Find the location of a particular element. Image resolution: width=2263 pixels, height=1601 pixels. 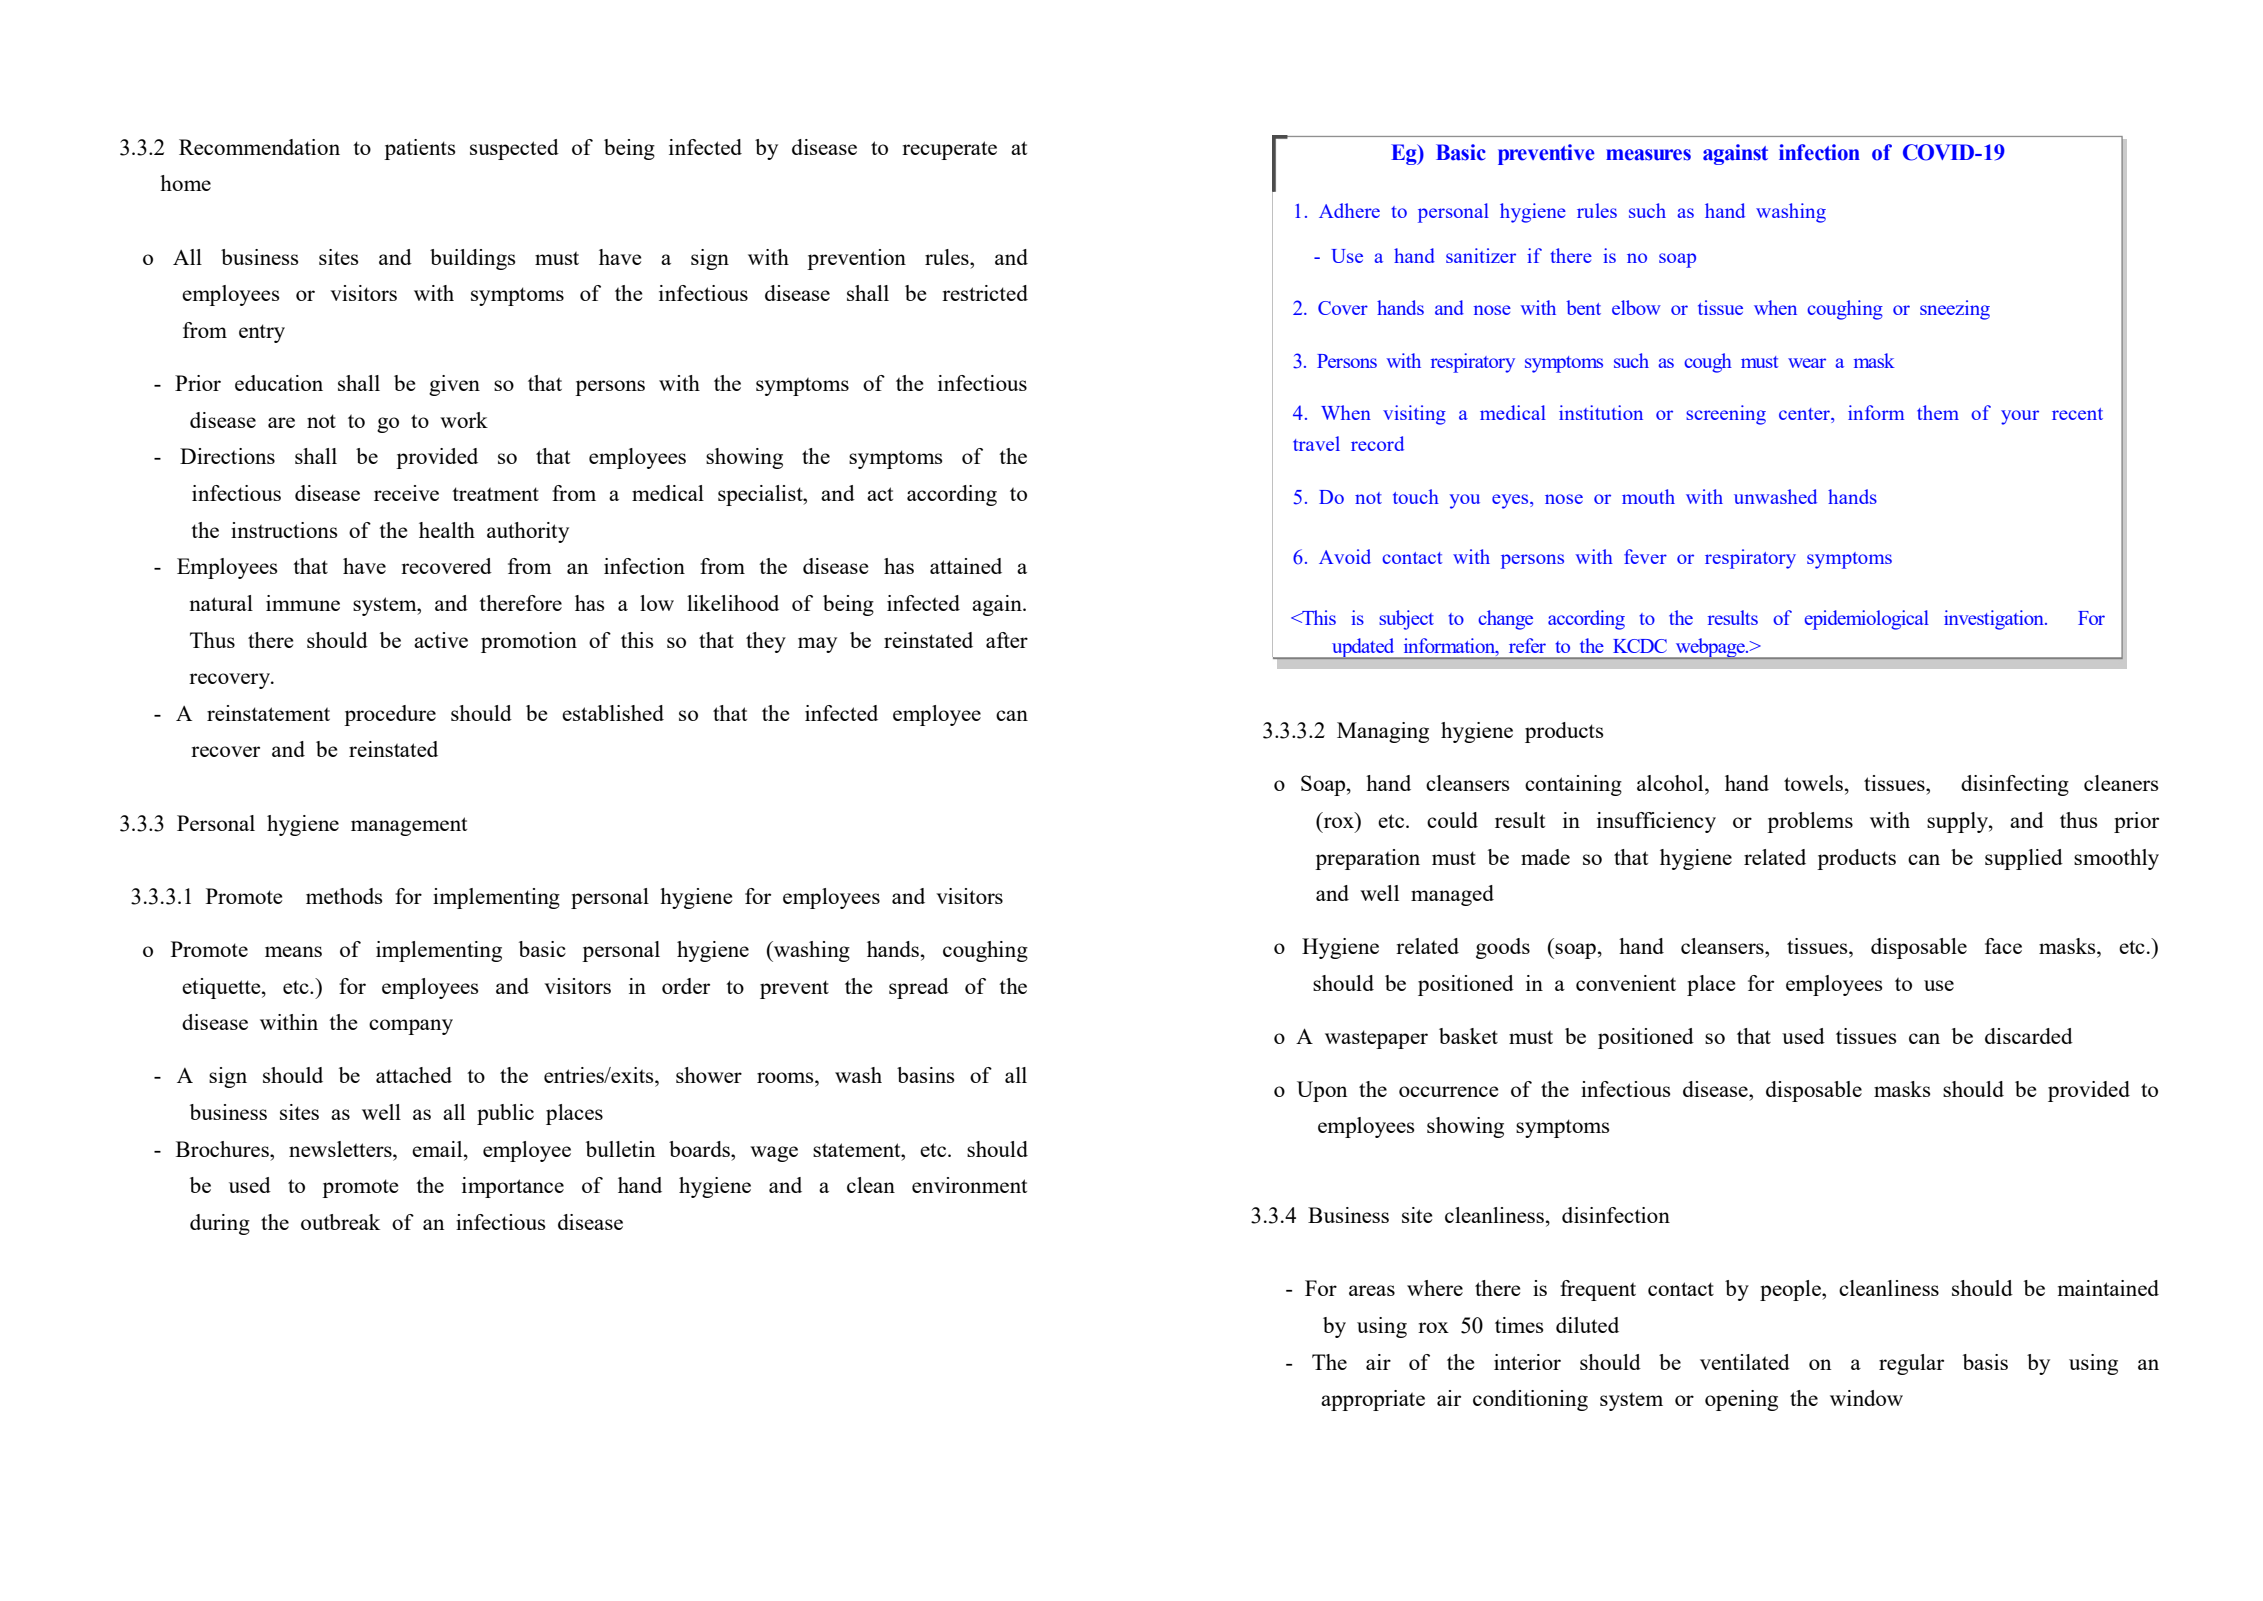

management is located at coordinates (409, 826).
